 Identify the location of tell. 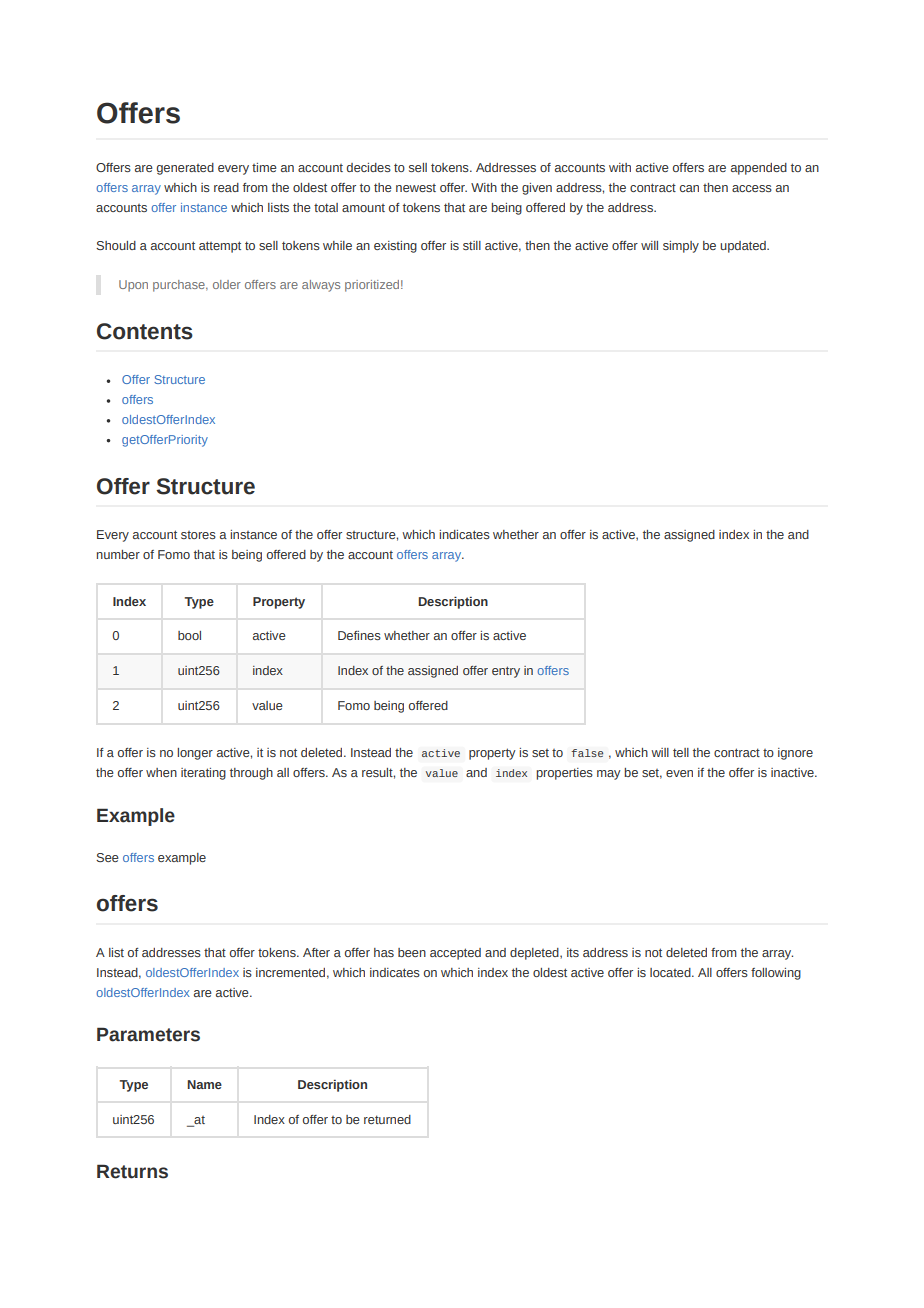
(681, 752).
